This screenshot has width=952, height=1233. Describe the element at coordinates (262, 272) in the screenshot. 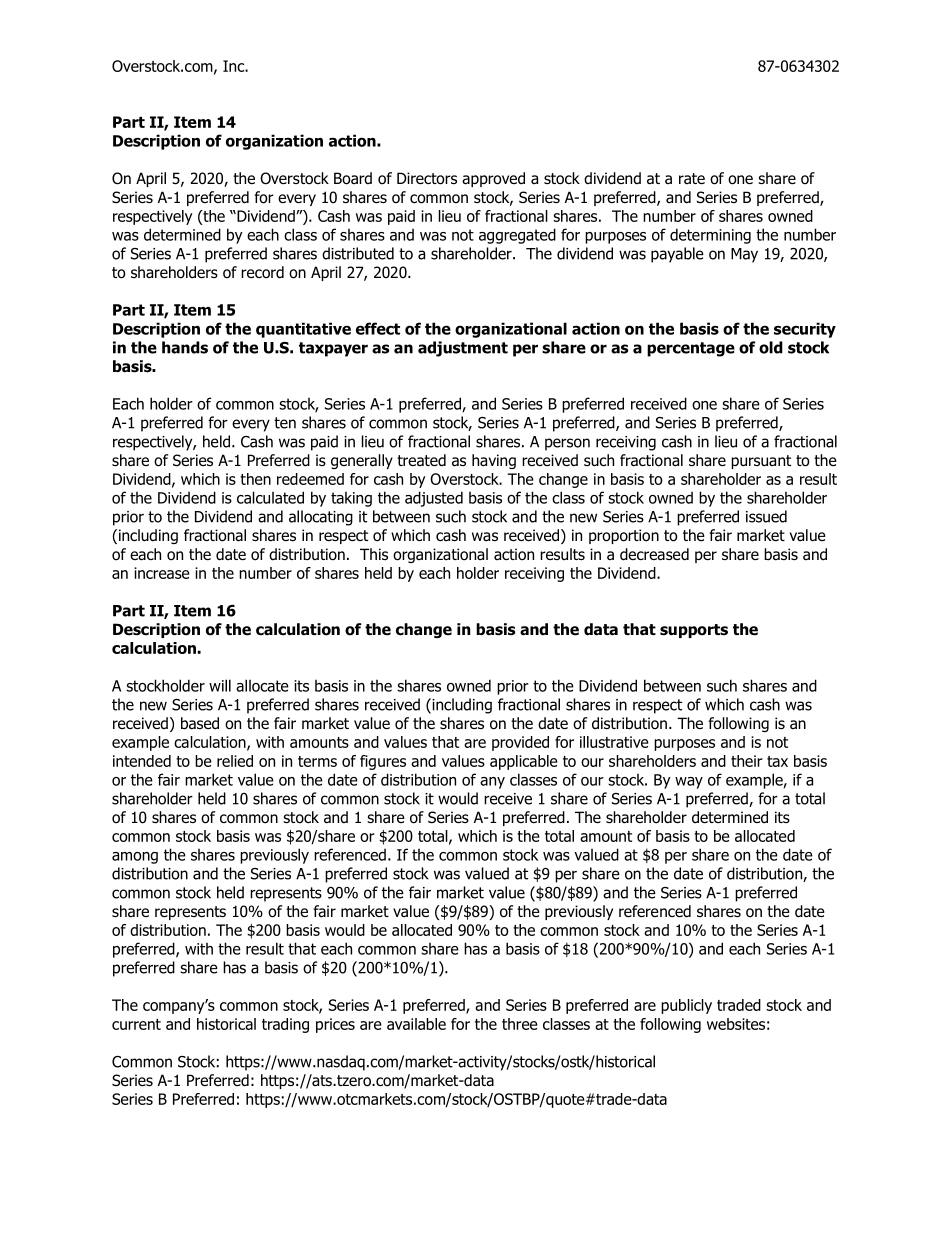

I see `record` at that location.
